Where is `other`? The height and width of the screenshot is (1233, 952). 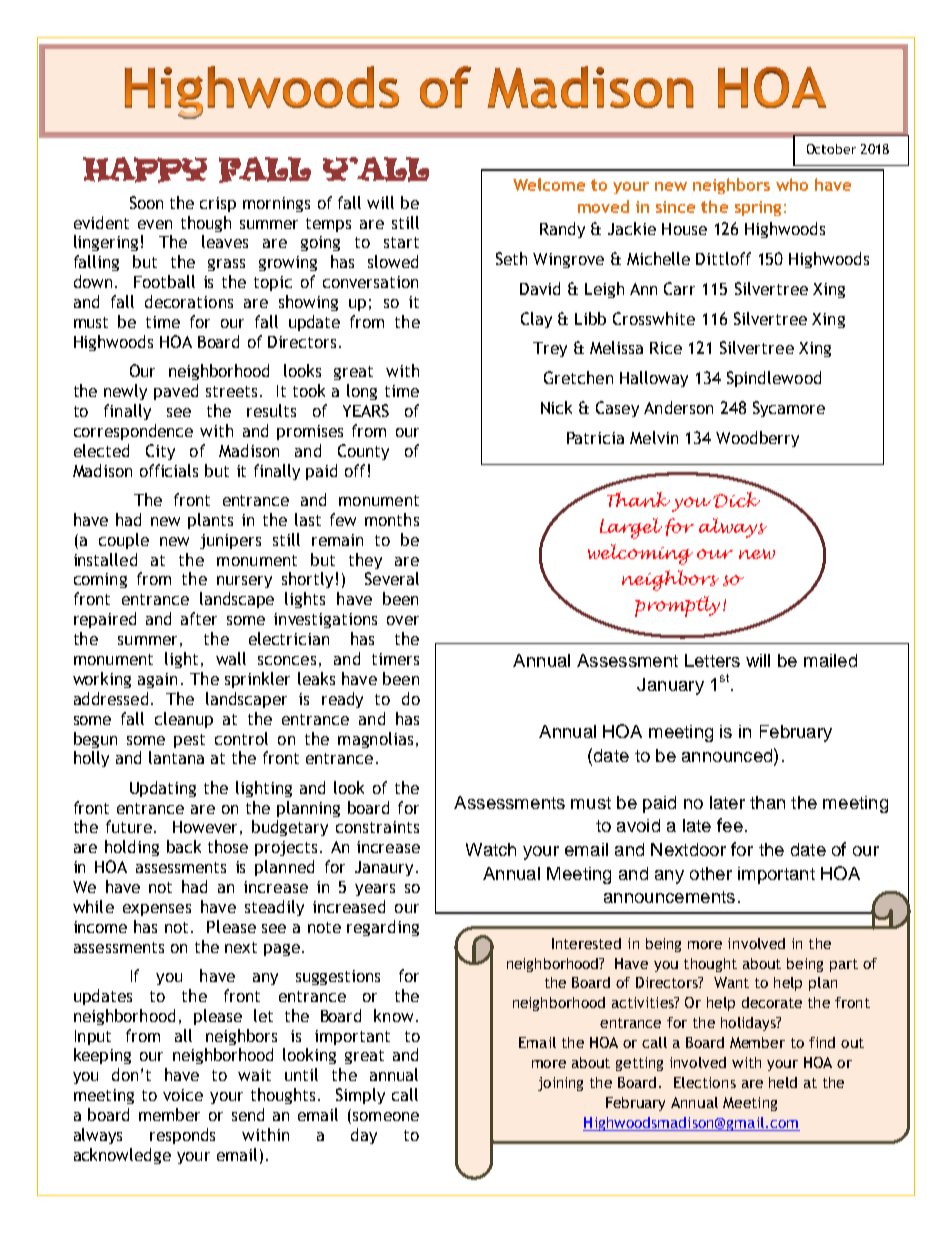
other is located at coordinates (711, 873).
